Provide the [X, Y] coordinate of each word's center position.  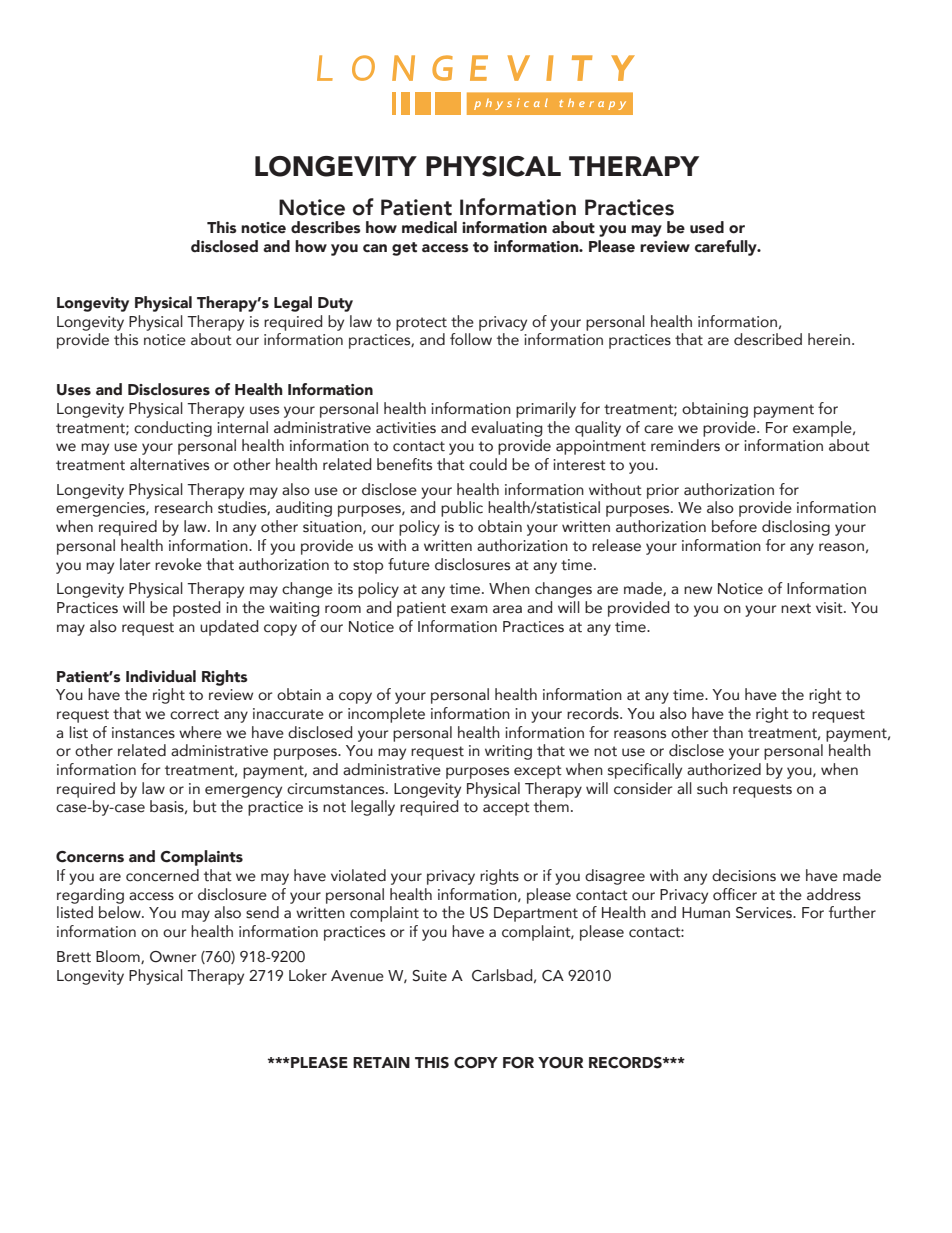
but [205, 806]
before [734, 526]
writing [508, 752]
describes [326, 227]
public [462, 509]
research [184, 507]
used [707, 227]
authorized [724, 769]
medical [429, 227]
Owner [173, 957]
